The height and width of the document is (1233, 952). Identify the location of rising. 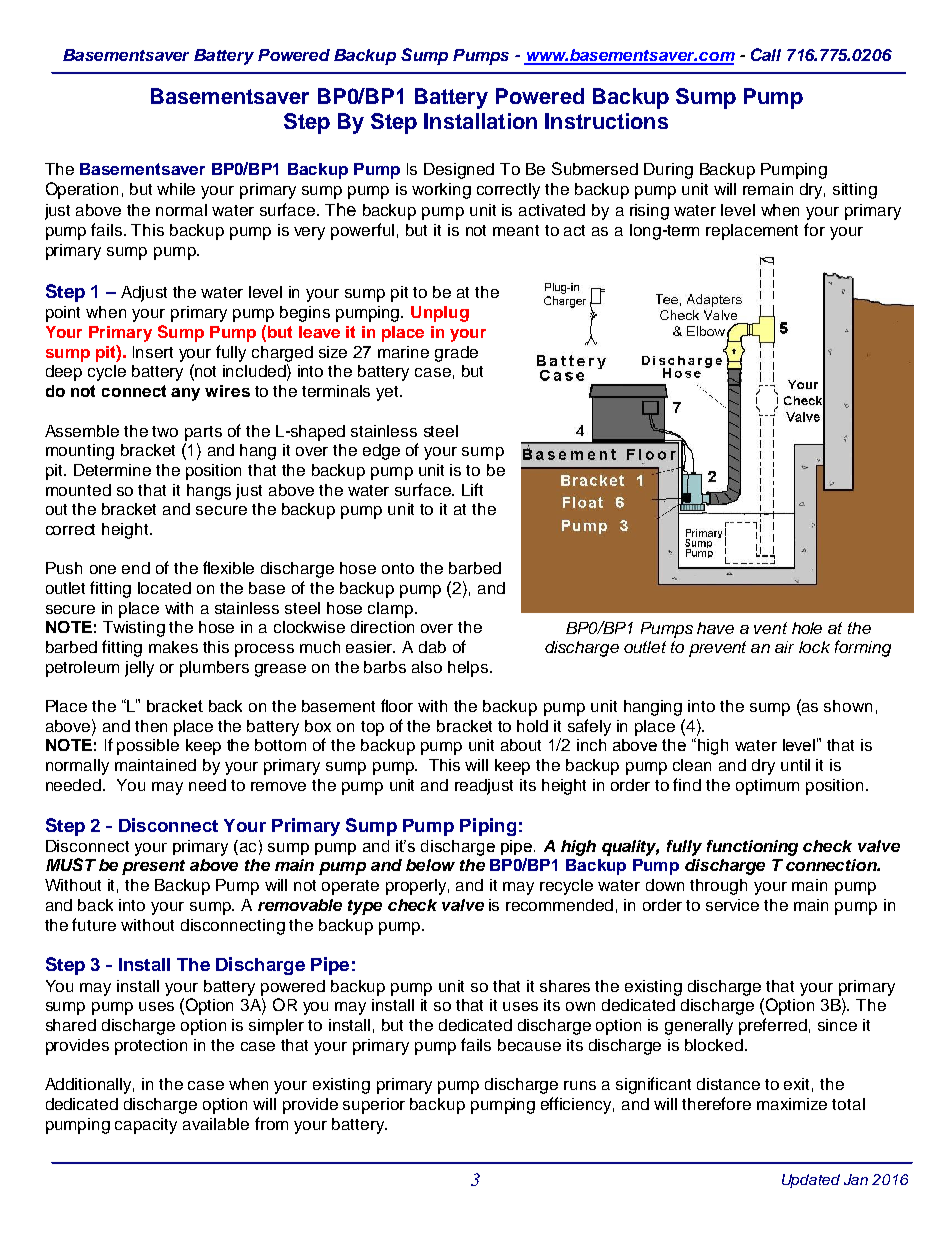
(649, 212).
